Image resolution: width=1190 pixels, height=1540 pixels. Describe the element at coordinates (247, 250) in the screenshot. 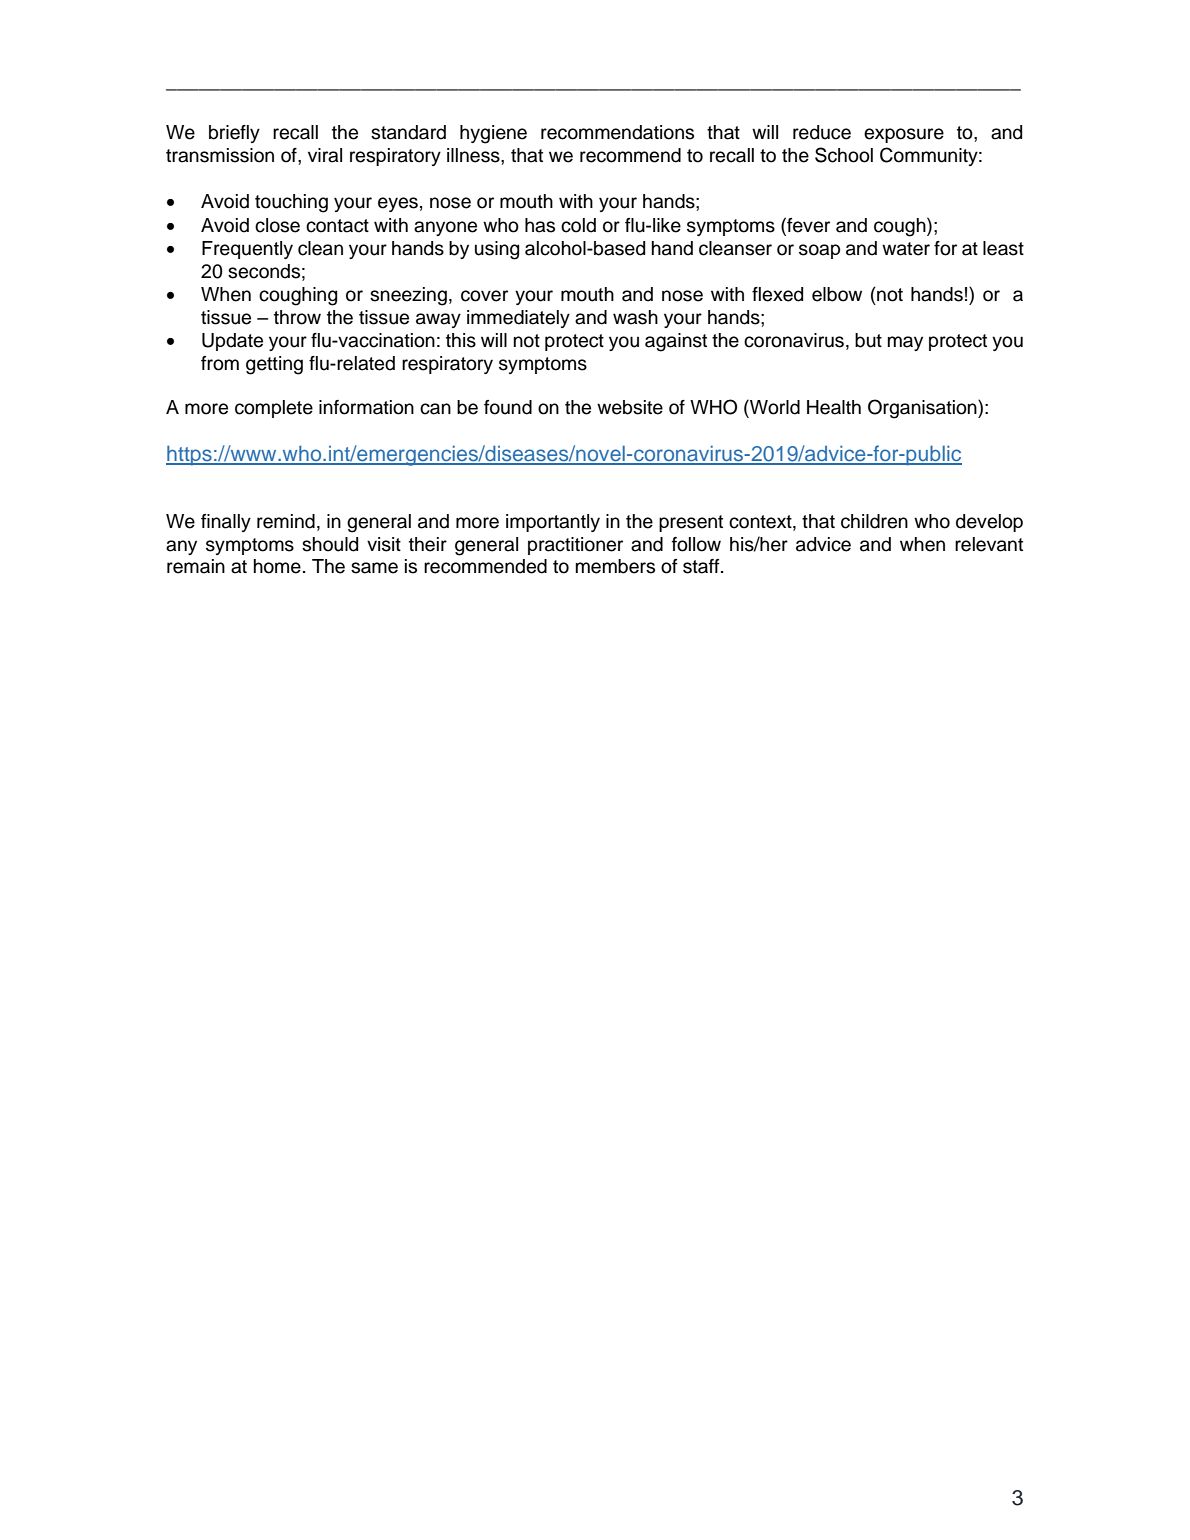

I see `Frequently` at that location.
